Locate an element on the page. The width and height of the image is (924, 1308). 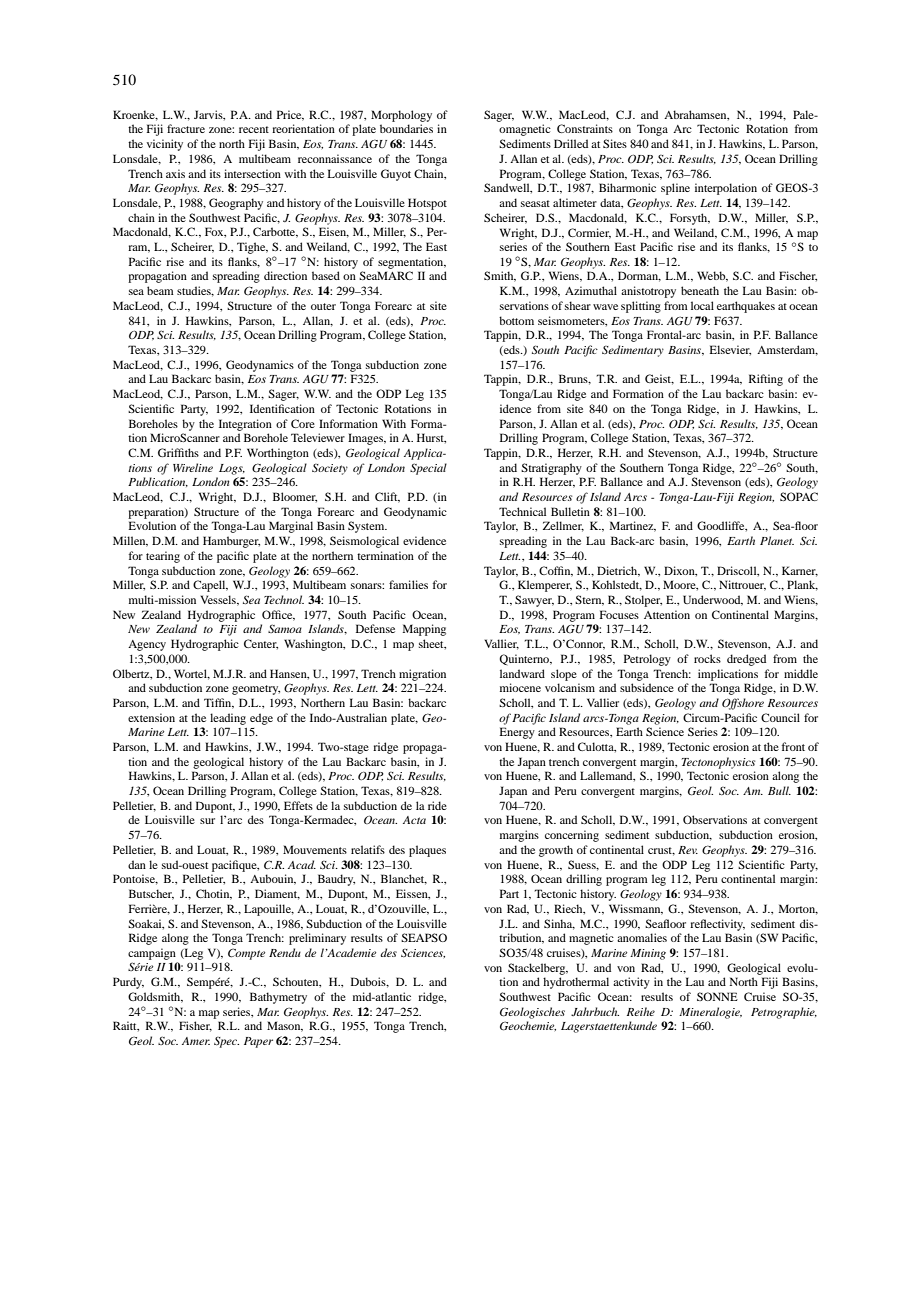
fracture is located at coordinates (186, 128).
